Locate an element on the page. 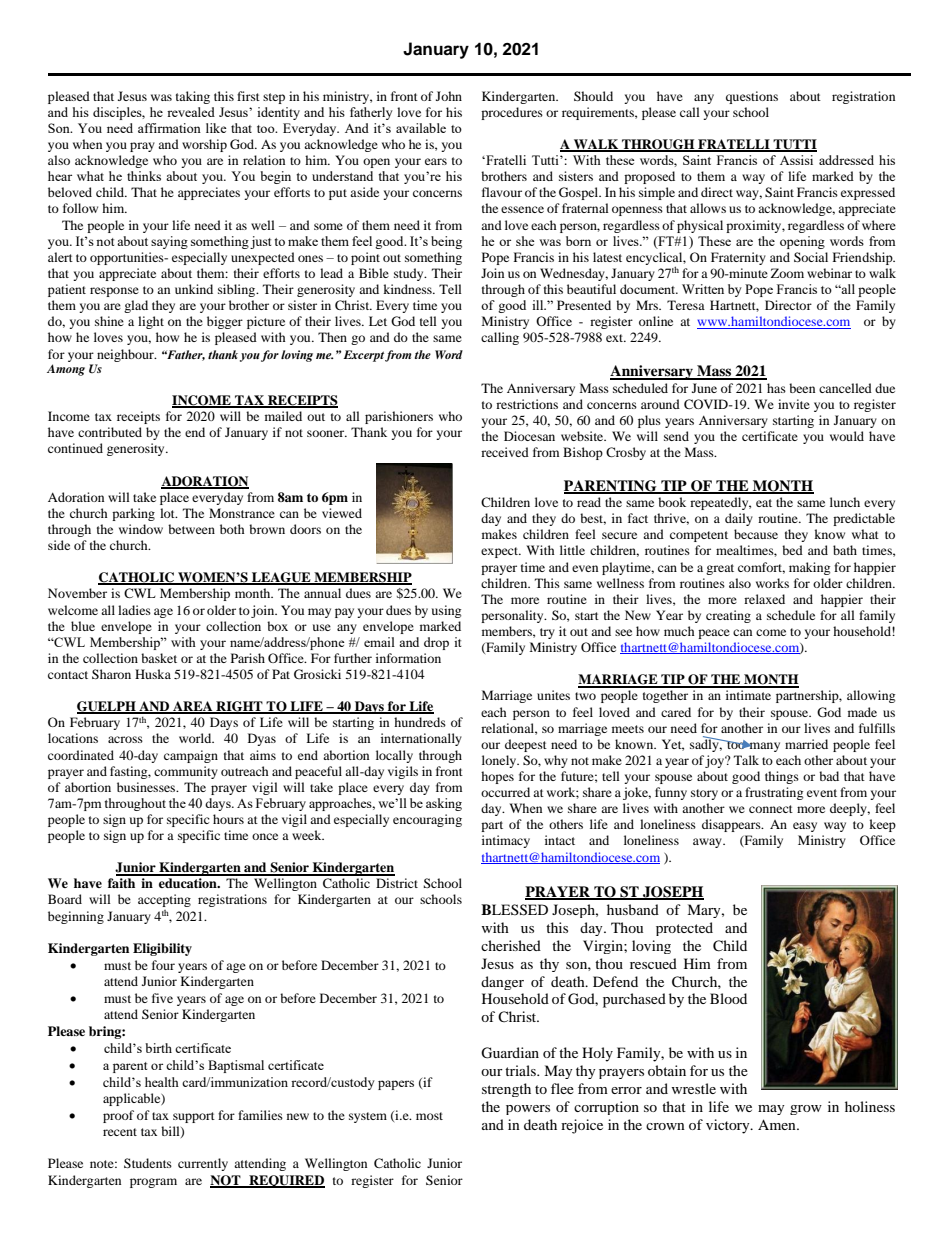 The height and width of the document is (1233, 952). Students is located at coordinates (148, 1163).
